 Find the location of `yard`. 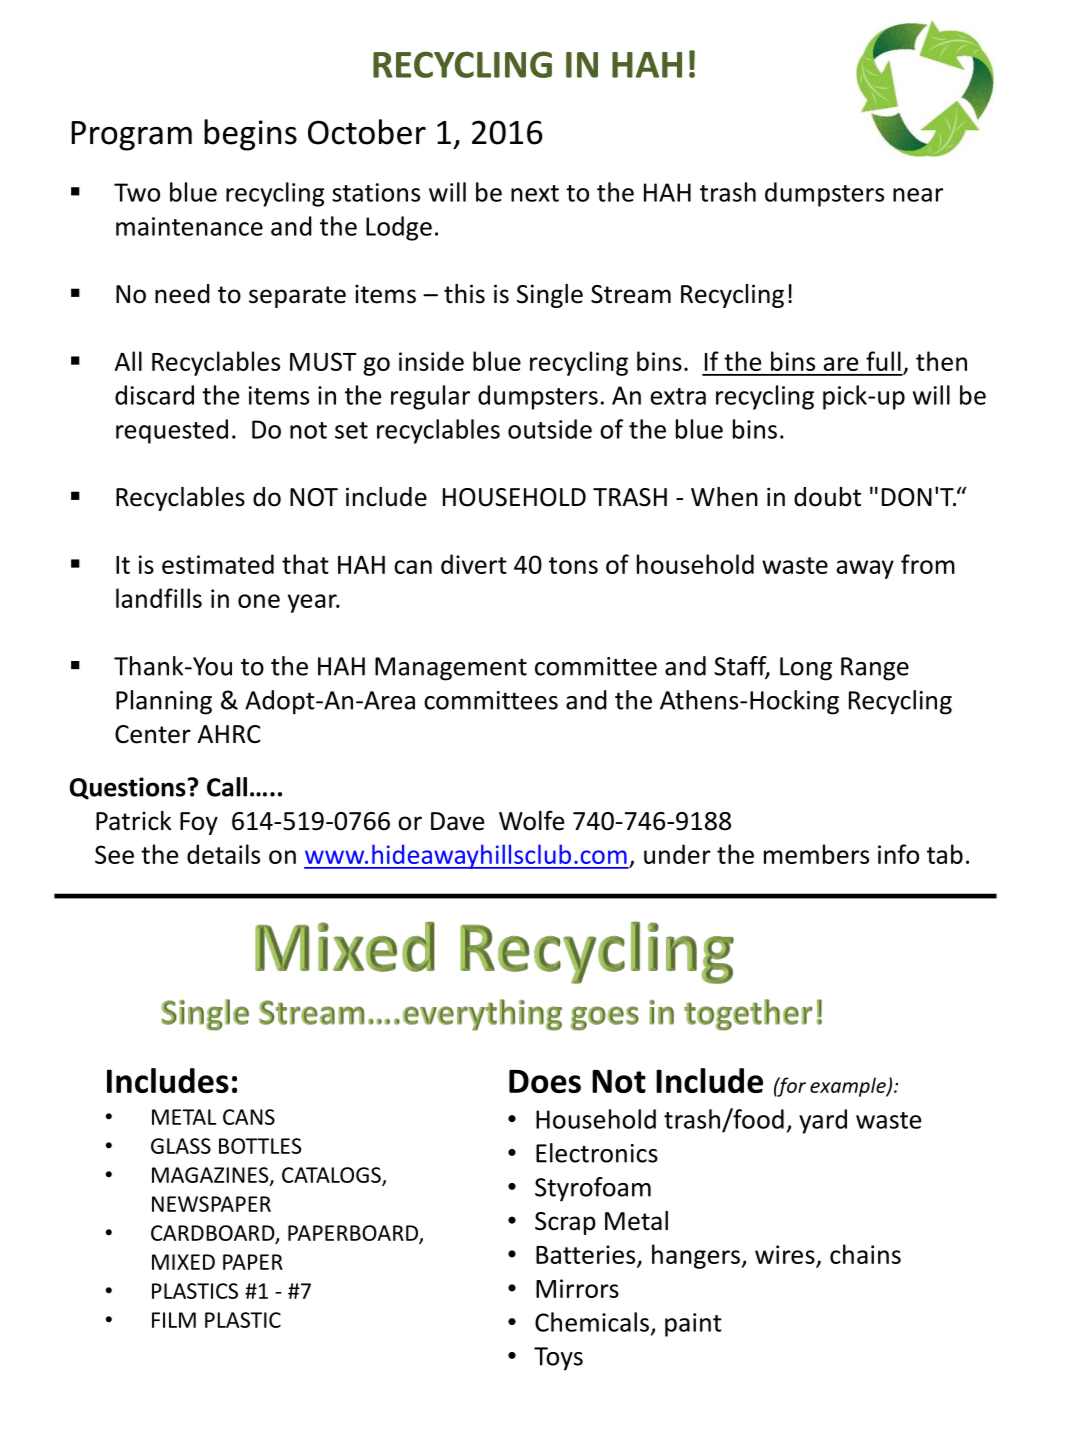

yard is located at coordinates (823, 1121).
